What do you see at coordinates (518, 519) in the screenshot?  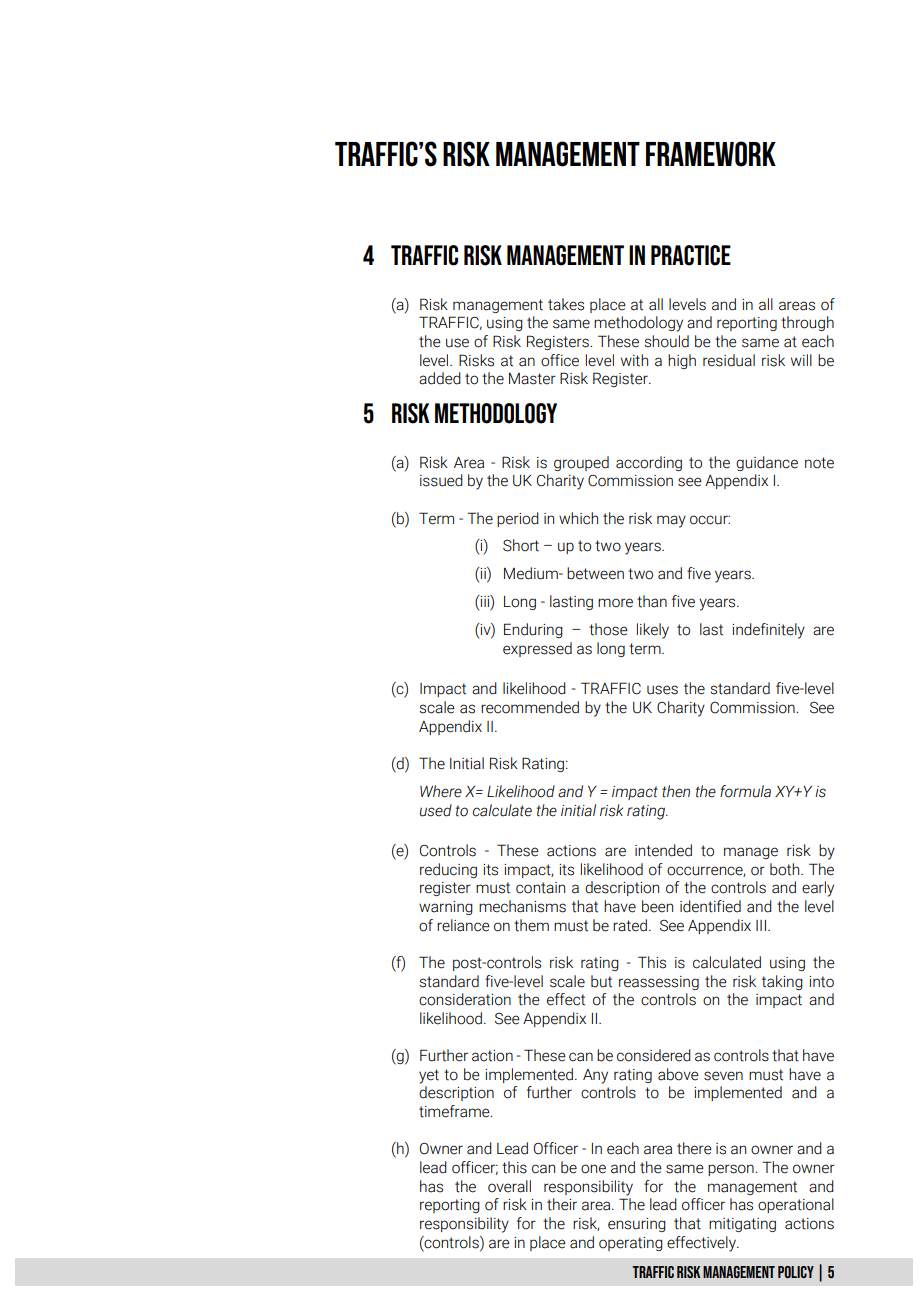 I see `period` at bounding box center [518, 519].
